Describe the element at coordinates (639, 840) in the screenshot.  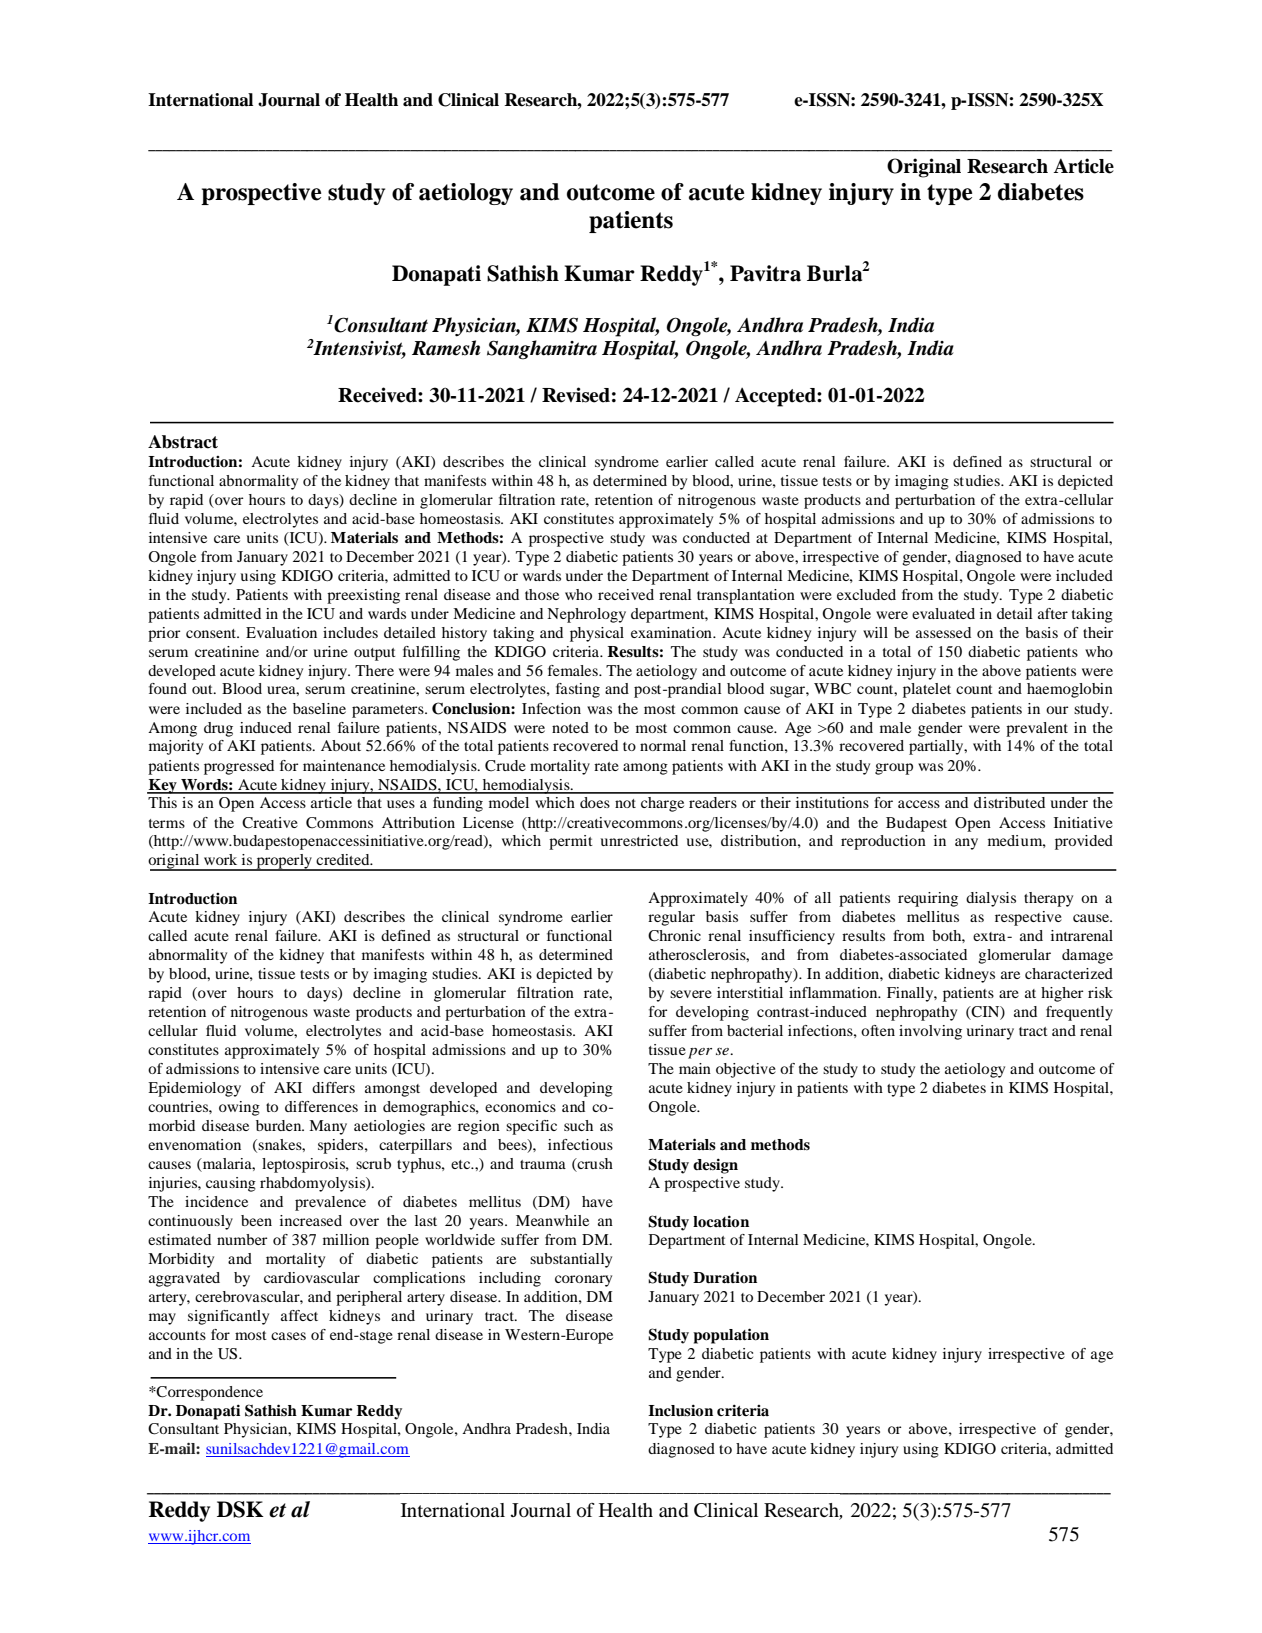
I see `unrestricted` at that location.
